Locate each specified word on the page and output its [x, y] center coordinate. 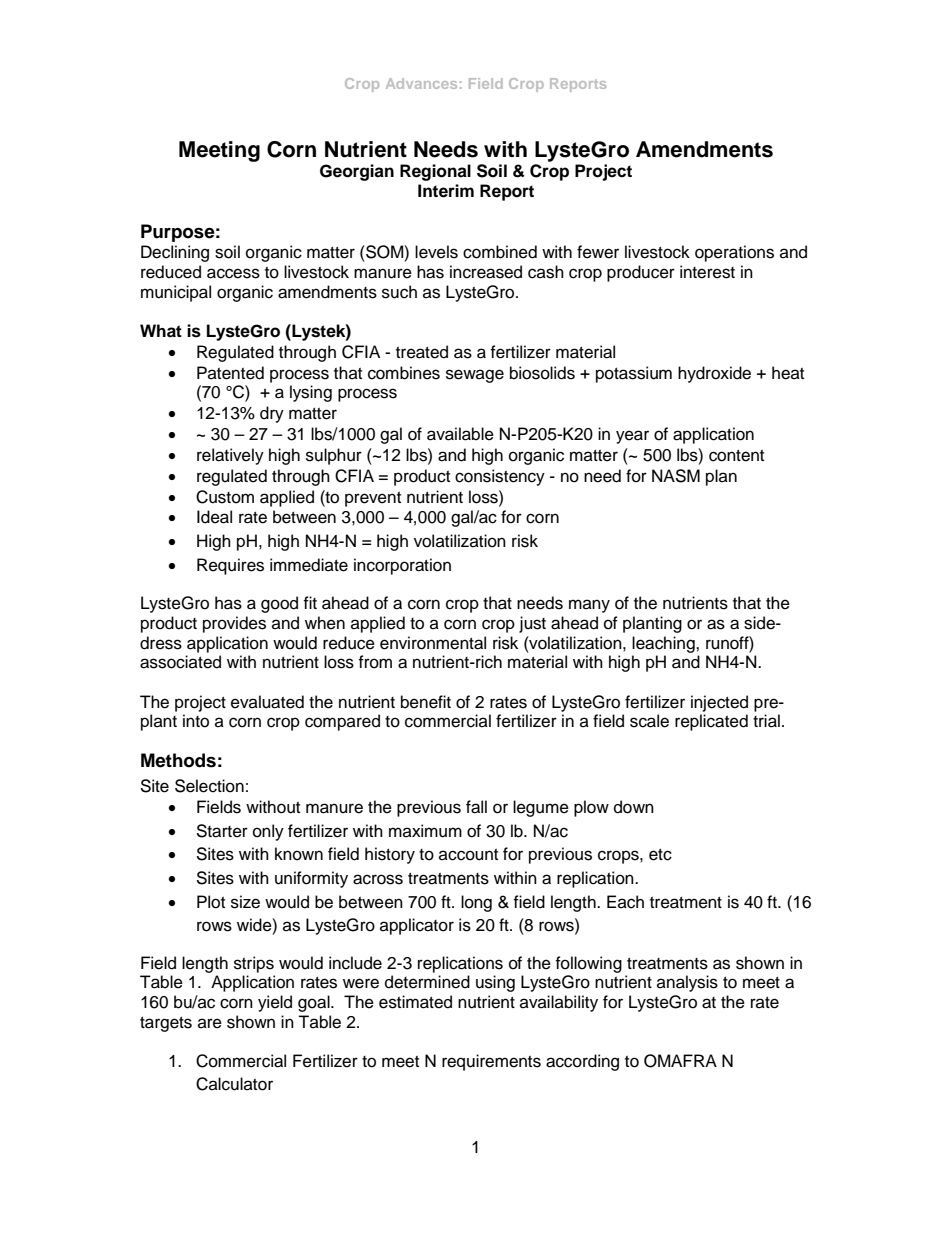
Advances [421, 83]
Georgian [357, 172]
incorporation [402, 566]
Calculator [234, 1084]
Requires [230, 566]
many [589, 606]
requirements [491, 1062]
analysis [687, 983]
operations [734, 253]
